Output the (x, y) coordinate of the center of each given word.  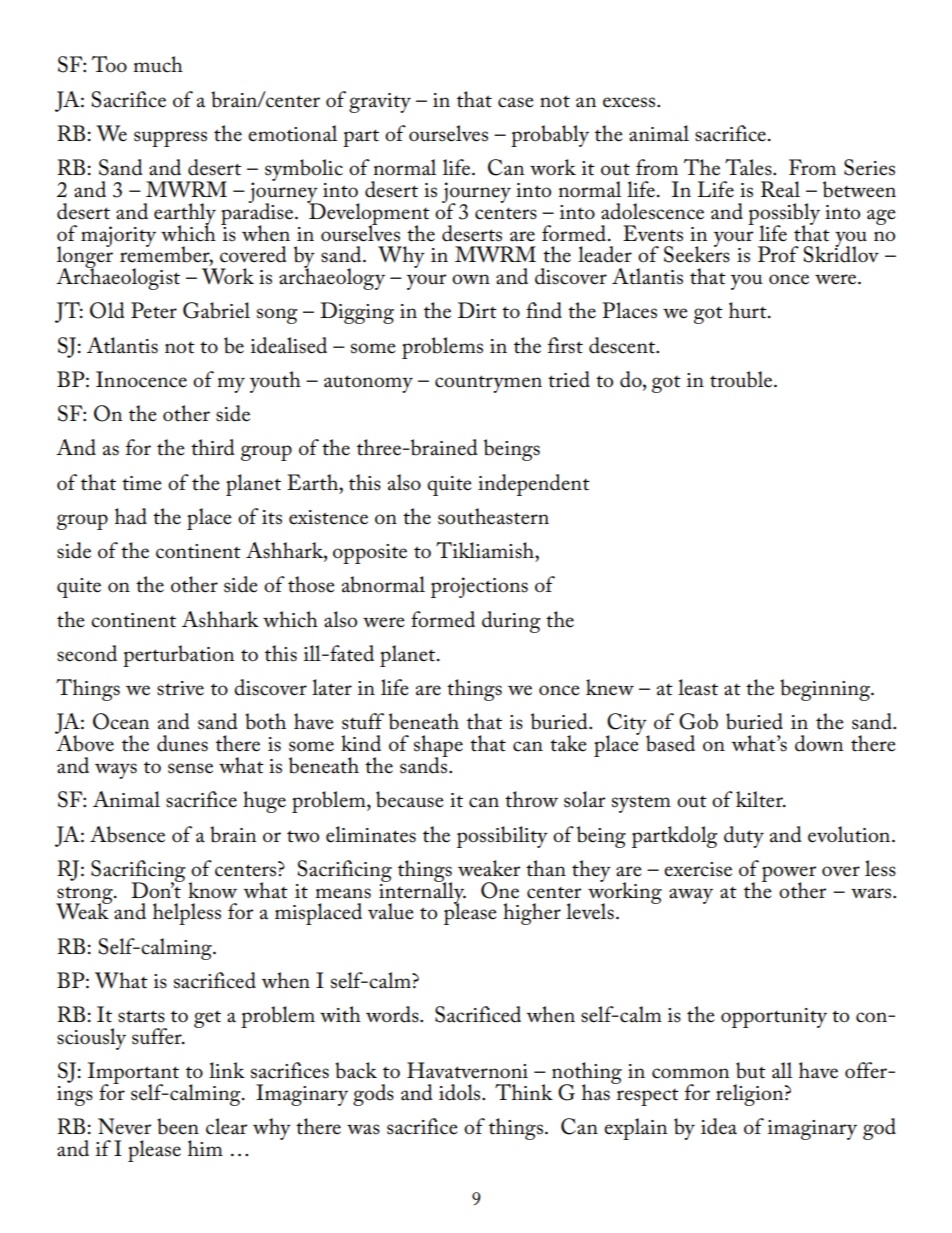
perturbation (178, 656)
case (516, 102)
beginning (826, 690)
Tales (749, 167)
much (158, 64)
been (178, 1126)
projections (479, 587)
